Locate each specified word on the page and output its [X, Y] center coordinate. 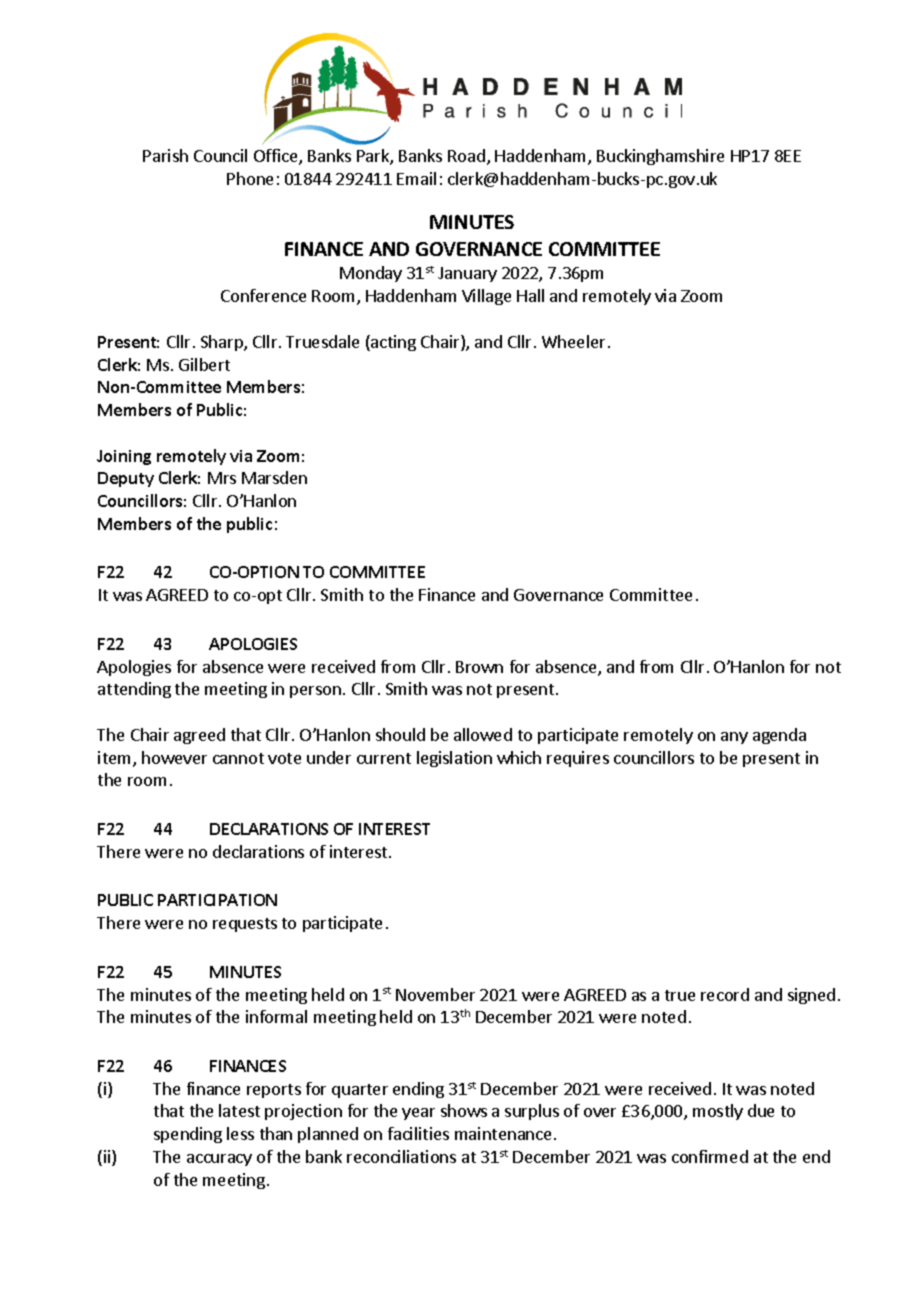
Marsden [274, 477]
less [240, 1133]
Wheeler [573, 341]
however [174, 757]
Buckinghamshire [660, 157]
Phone [250, 178]
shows [464, 1110]
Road [466, 155]
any [734, 738]
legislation [454, 759]
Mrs [222, 478]
